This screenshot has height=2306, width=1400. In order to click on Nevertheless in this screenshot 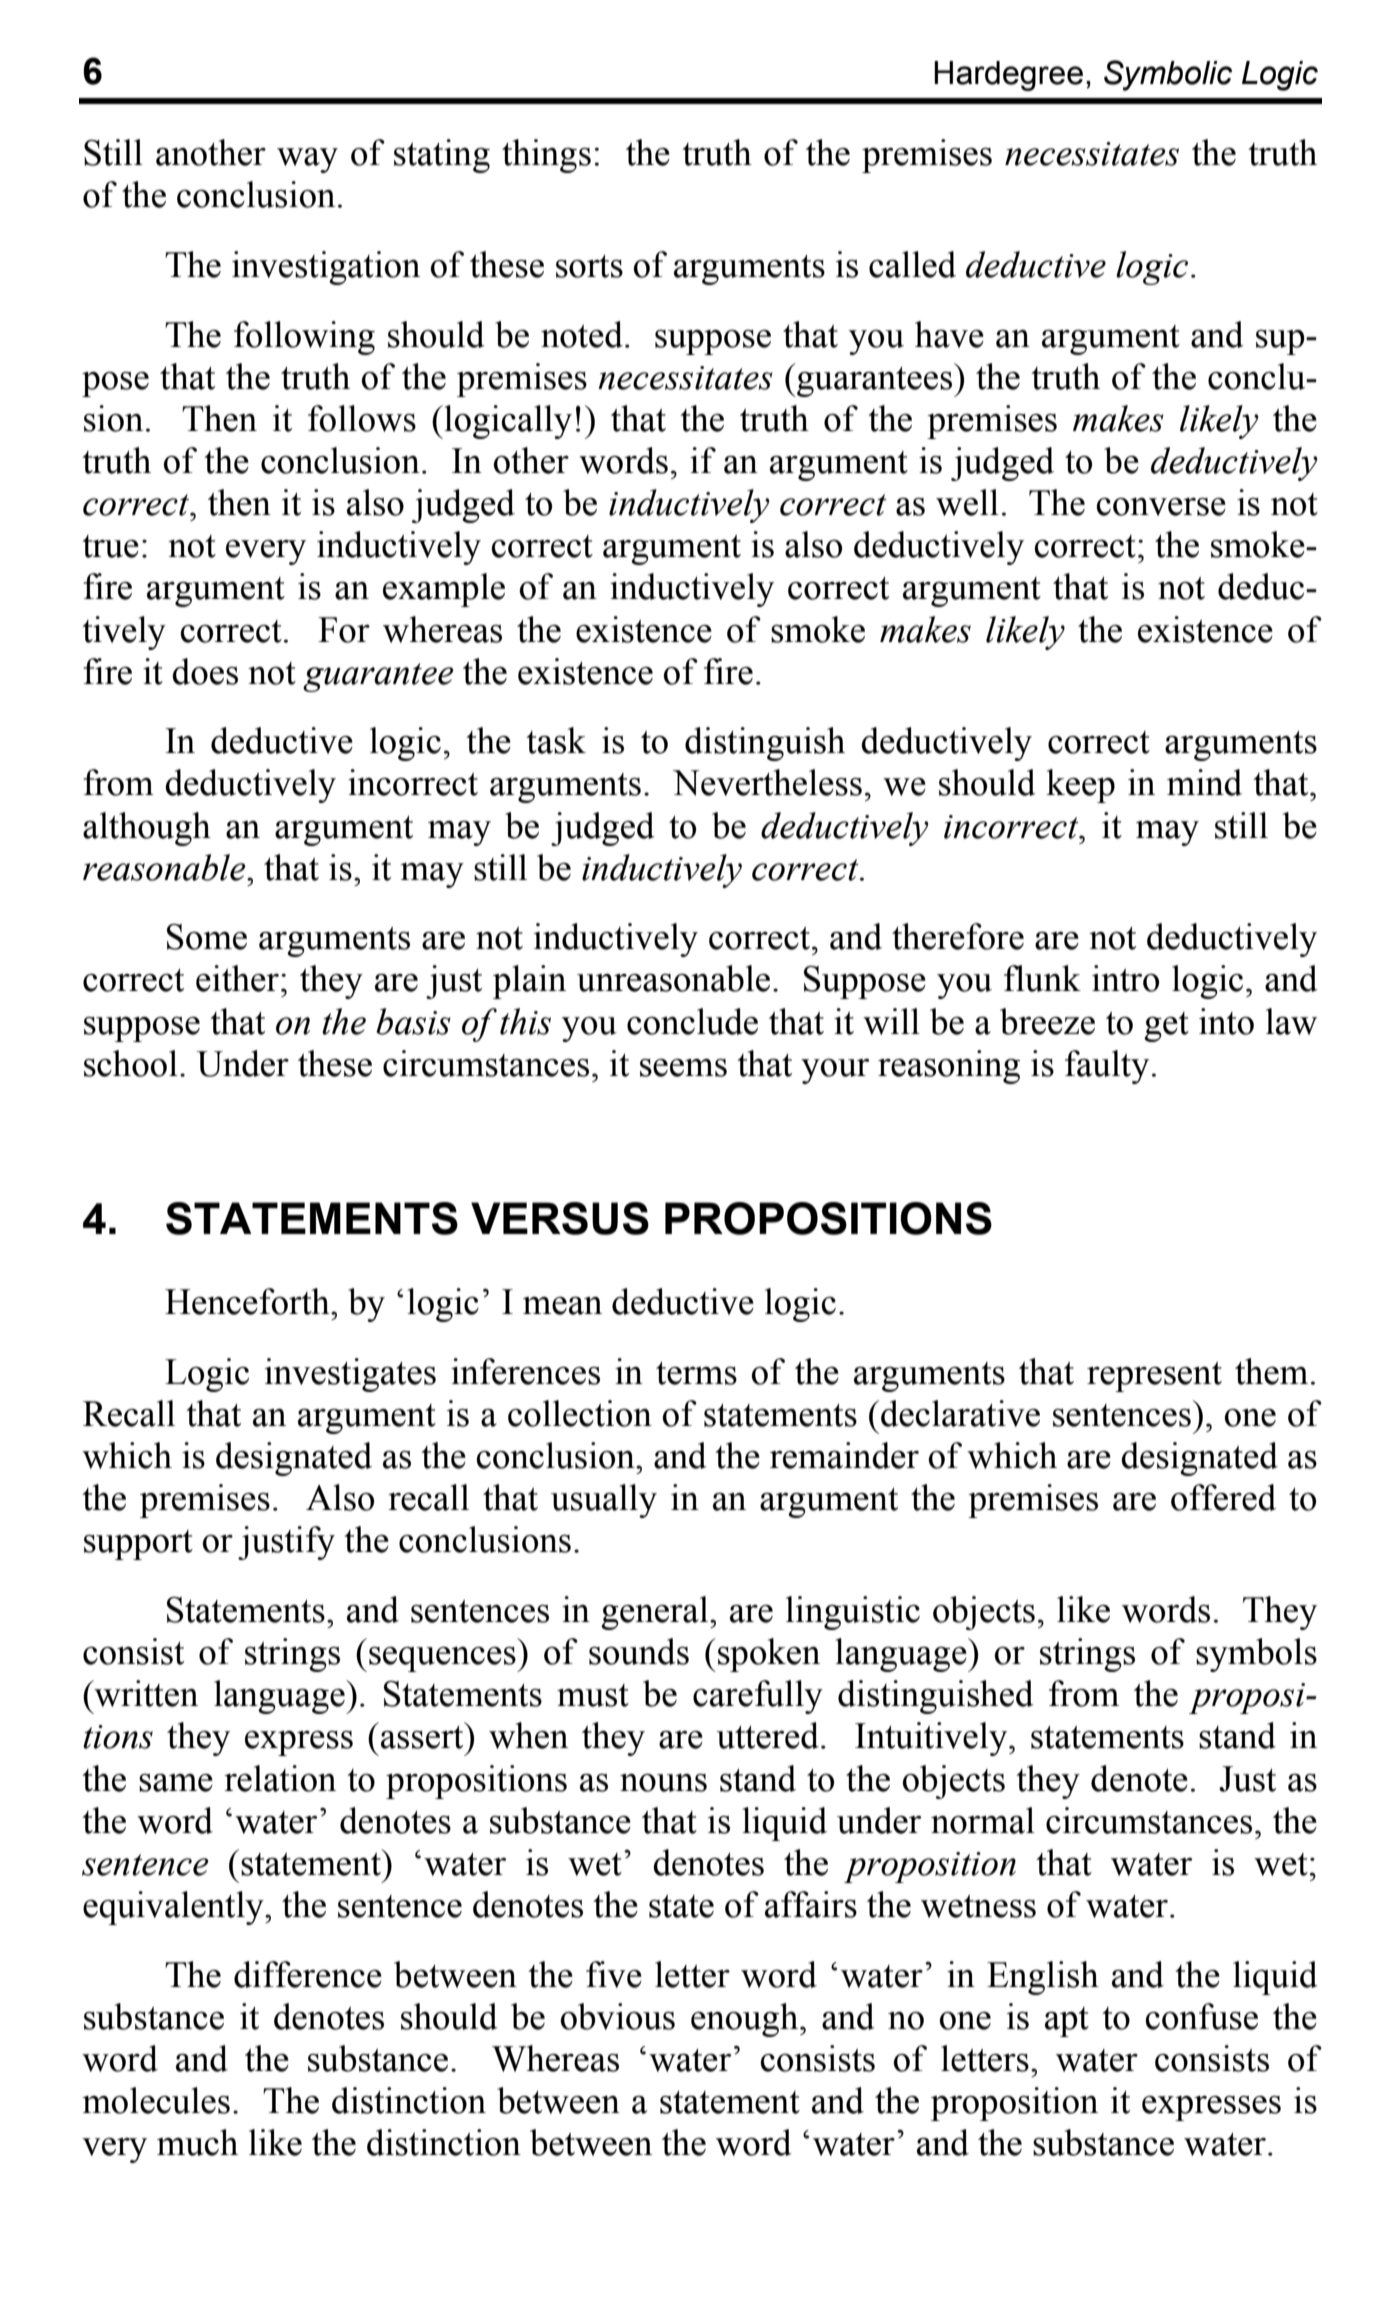, I will do `click(767, 782)`.
